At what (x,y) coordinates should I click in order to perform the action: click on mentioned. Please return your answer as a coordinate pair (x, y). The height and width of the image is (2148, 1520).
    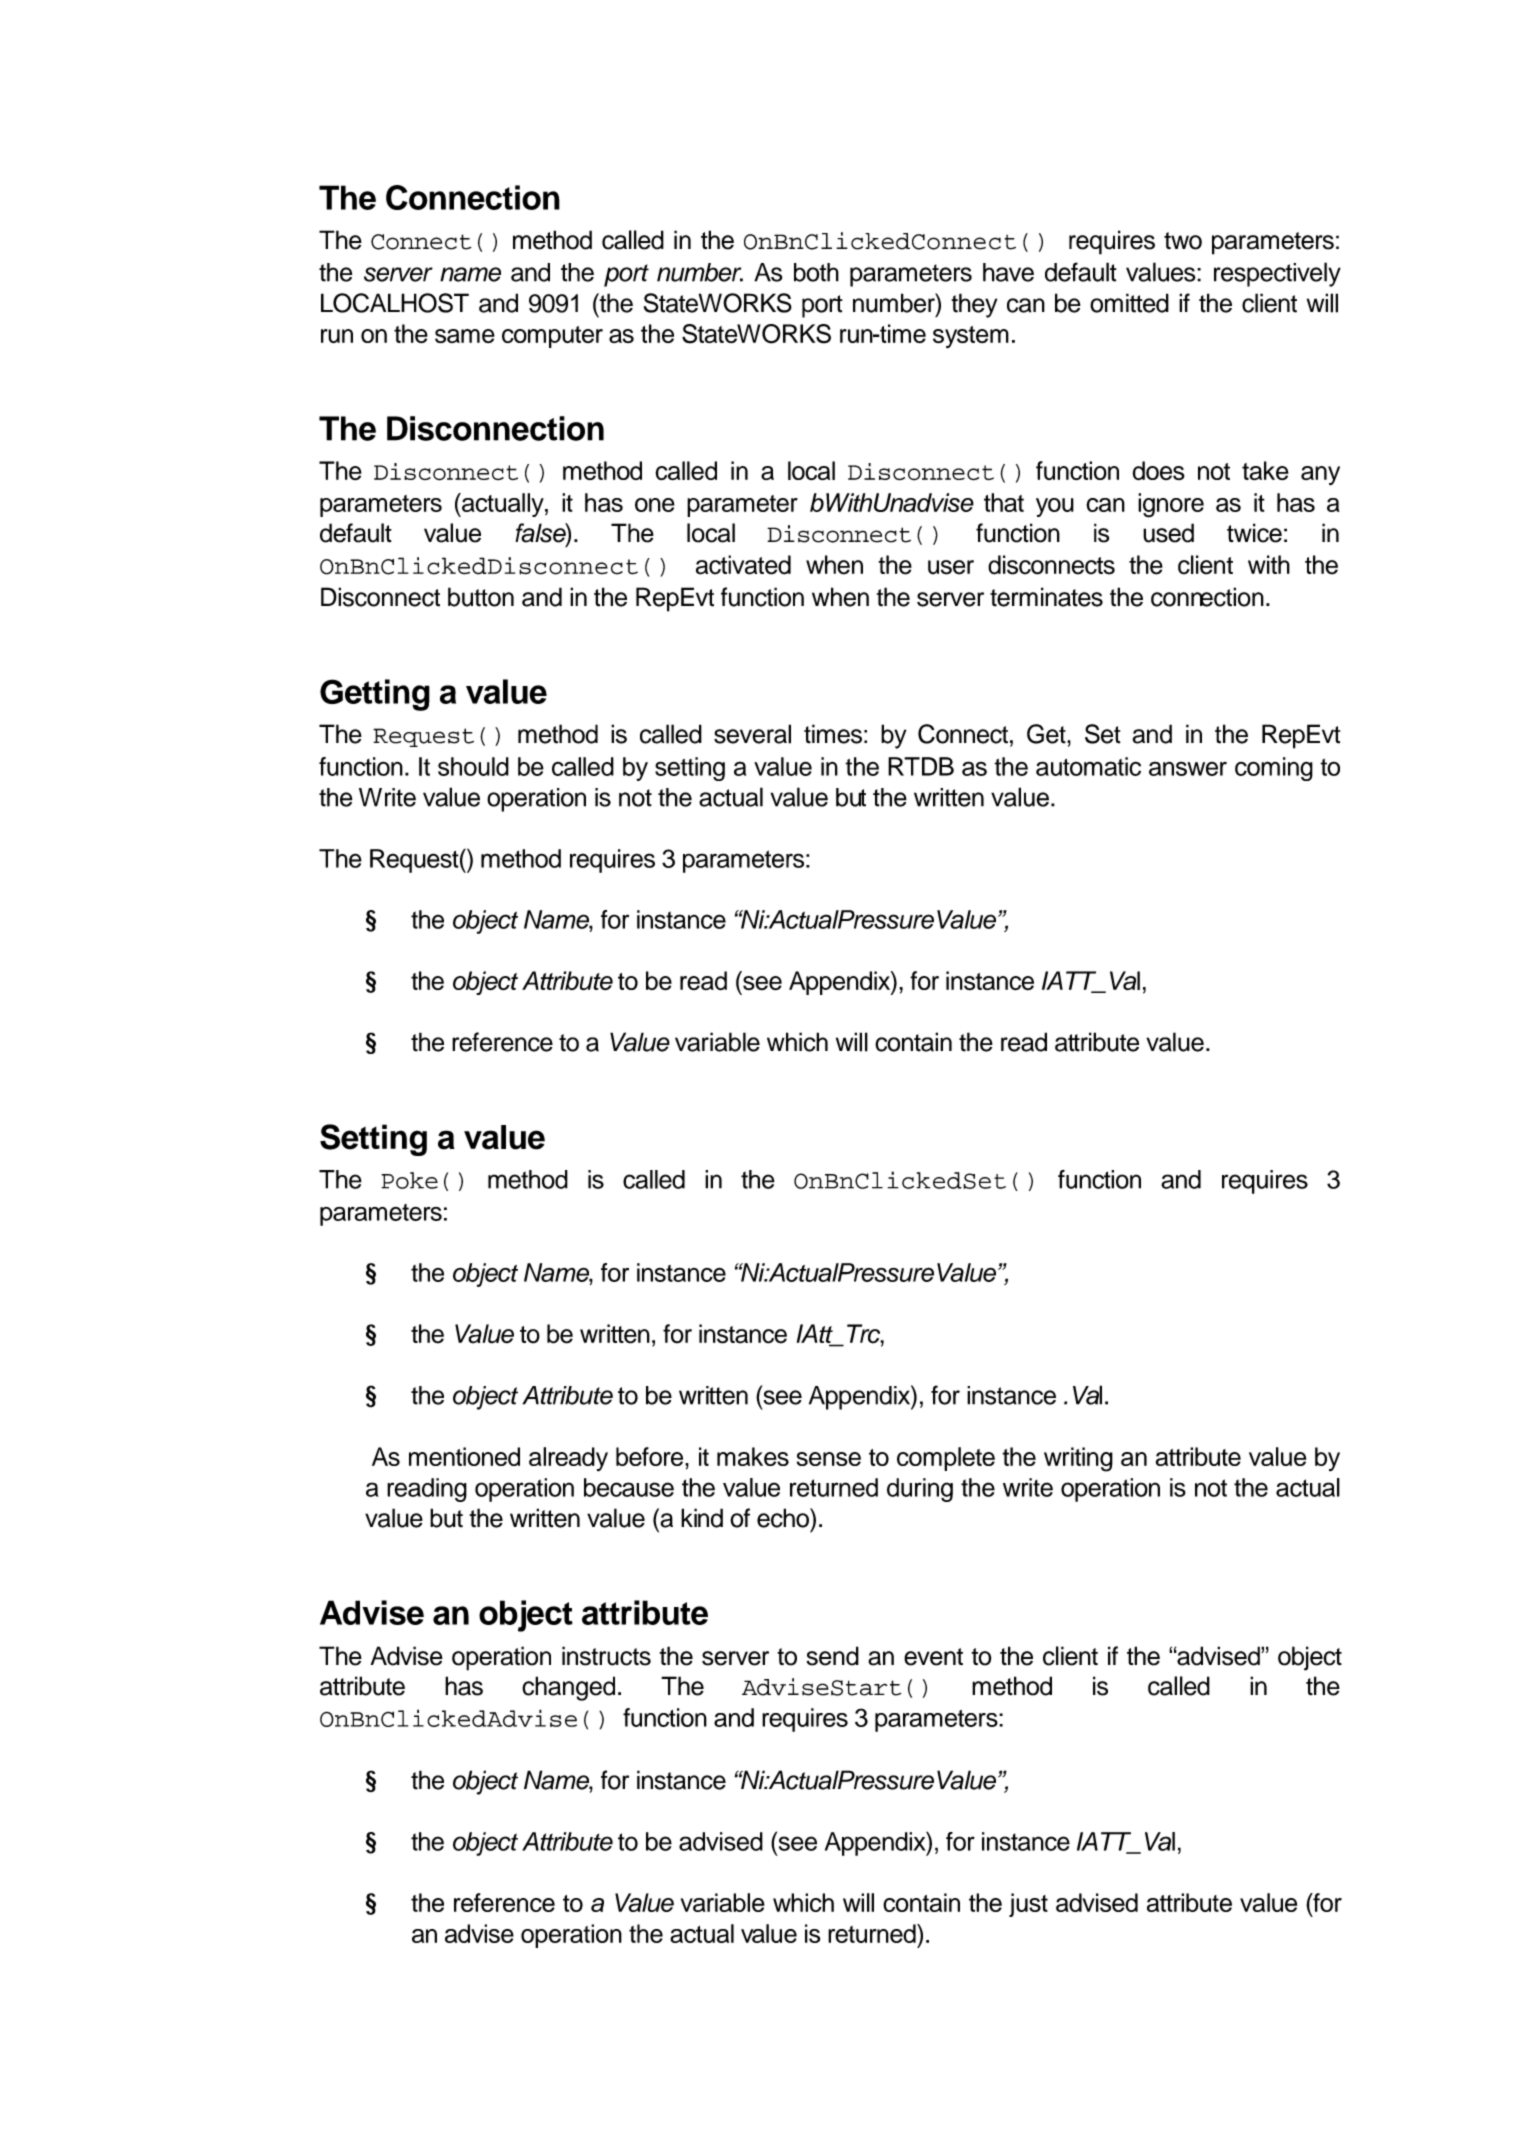
    Looking at the image, I should click on (464, 1456).
